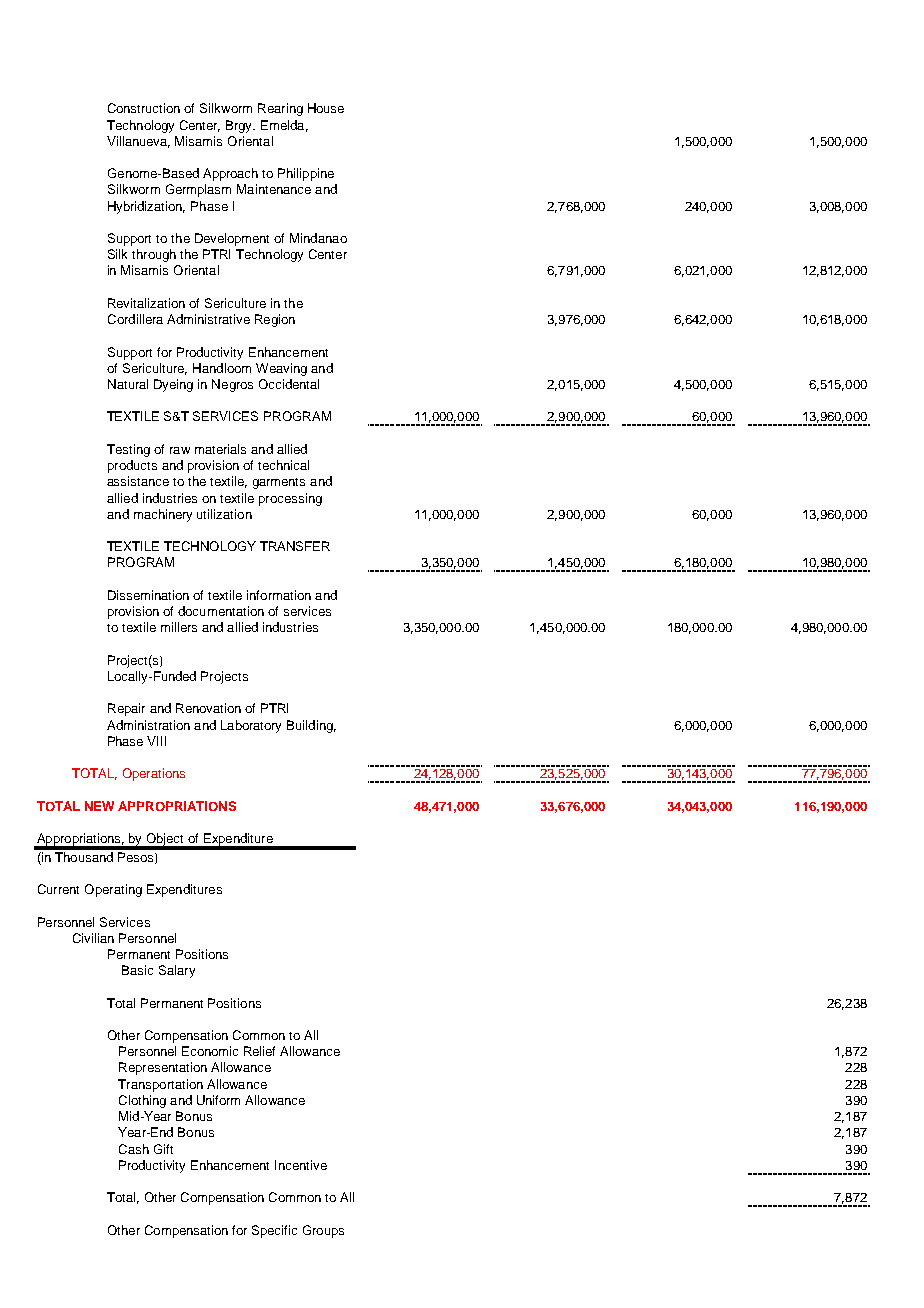  Describe the element at coordinates (163, 1149) in the screenshot. I see `Gift` at that location.
